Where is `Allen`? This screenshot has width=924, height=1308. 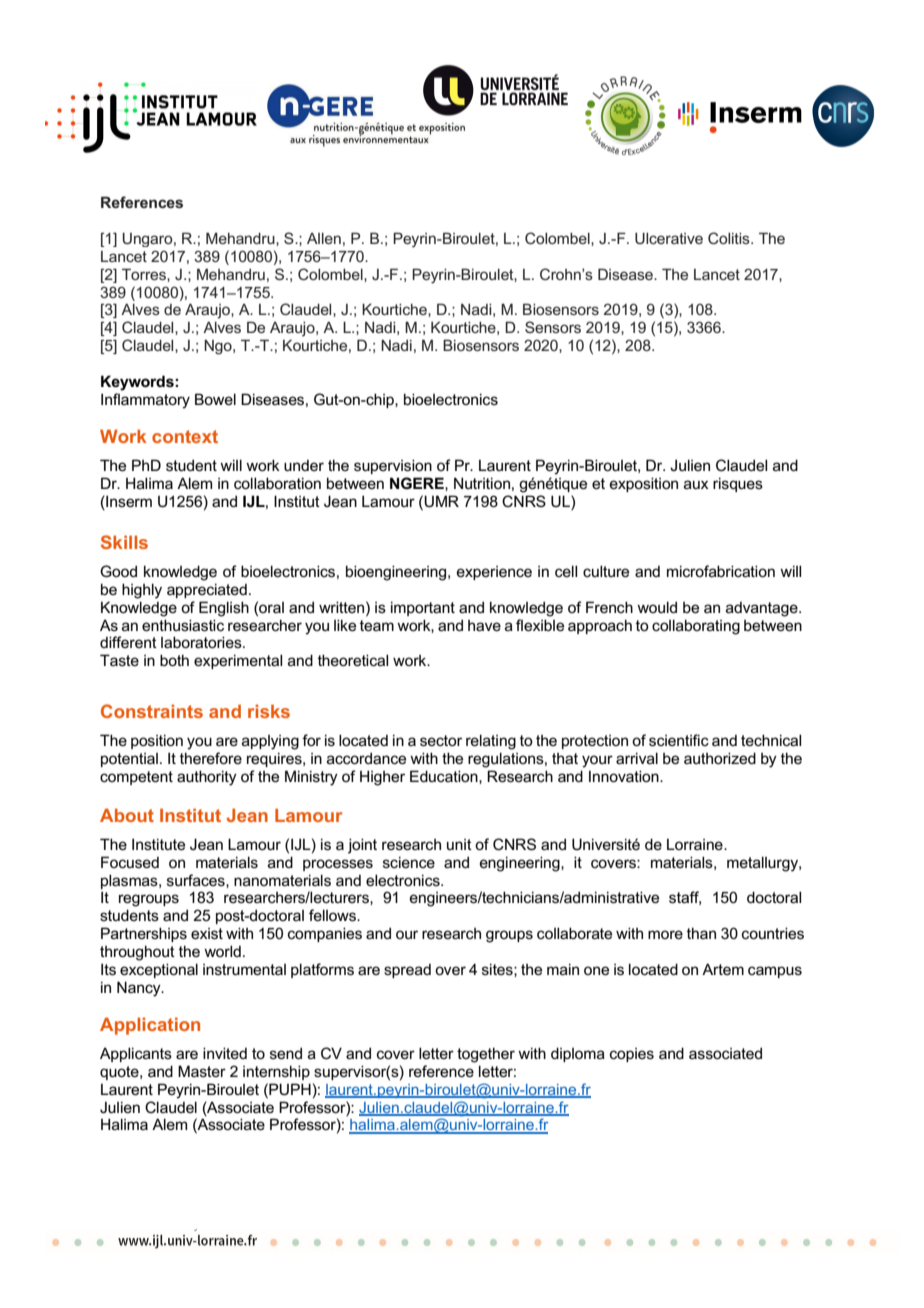
Allen is located at coordinates (324, 238).
